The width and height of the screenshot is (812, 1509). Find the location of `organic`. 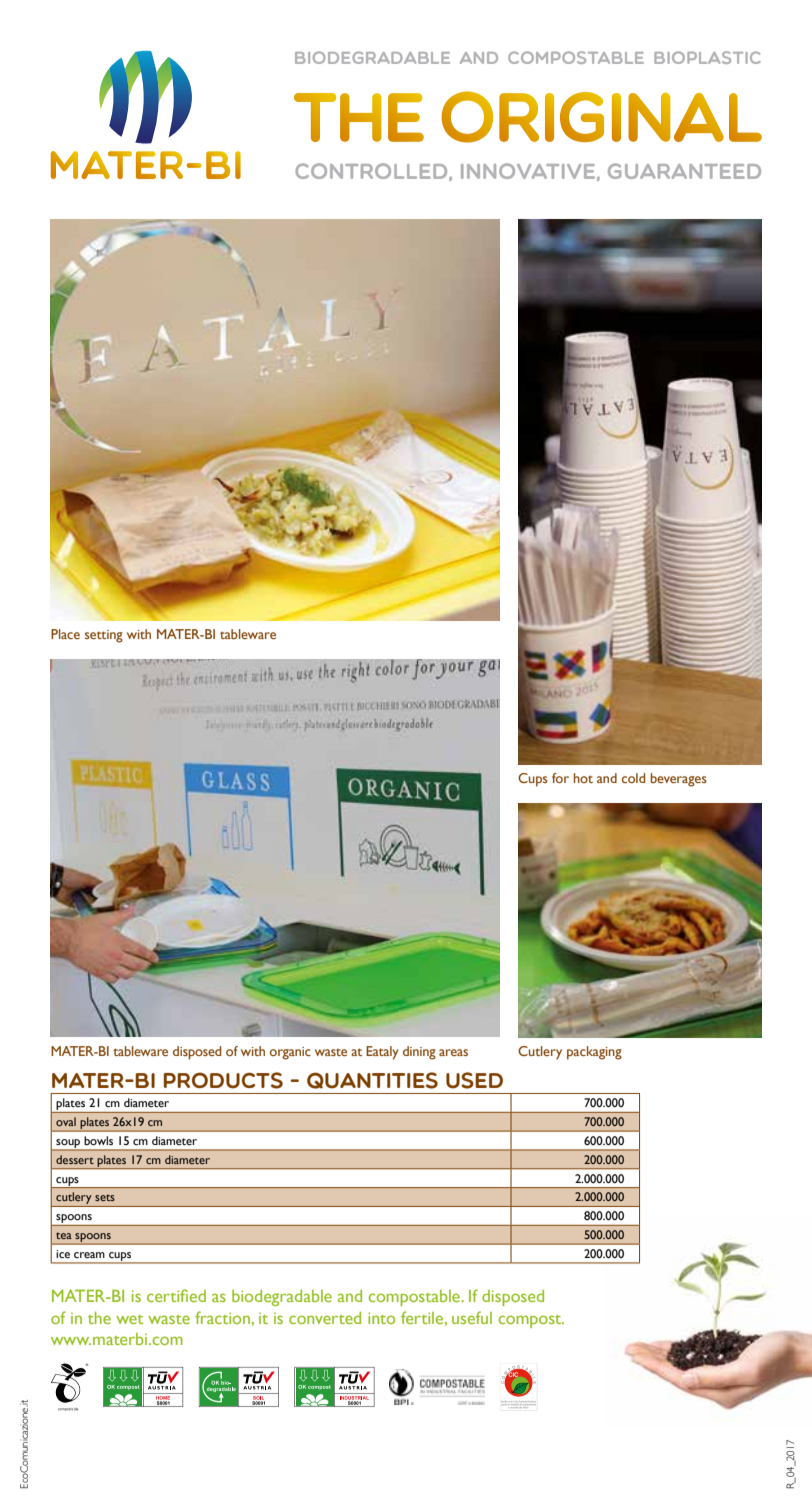

organic is located at coordinates (290, 1053).
